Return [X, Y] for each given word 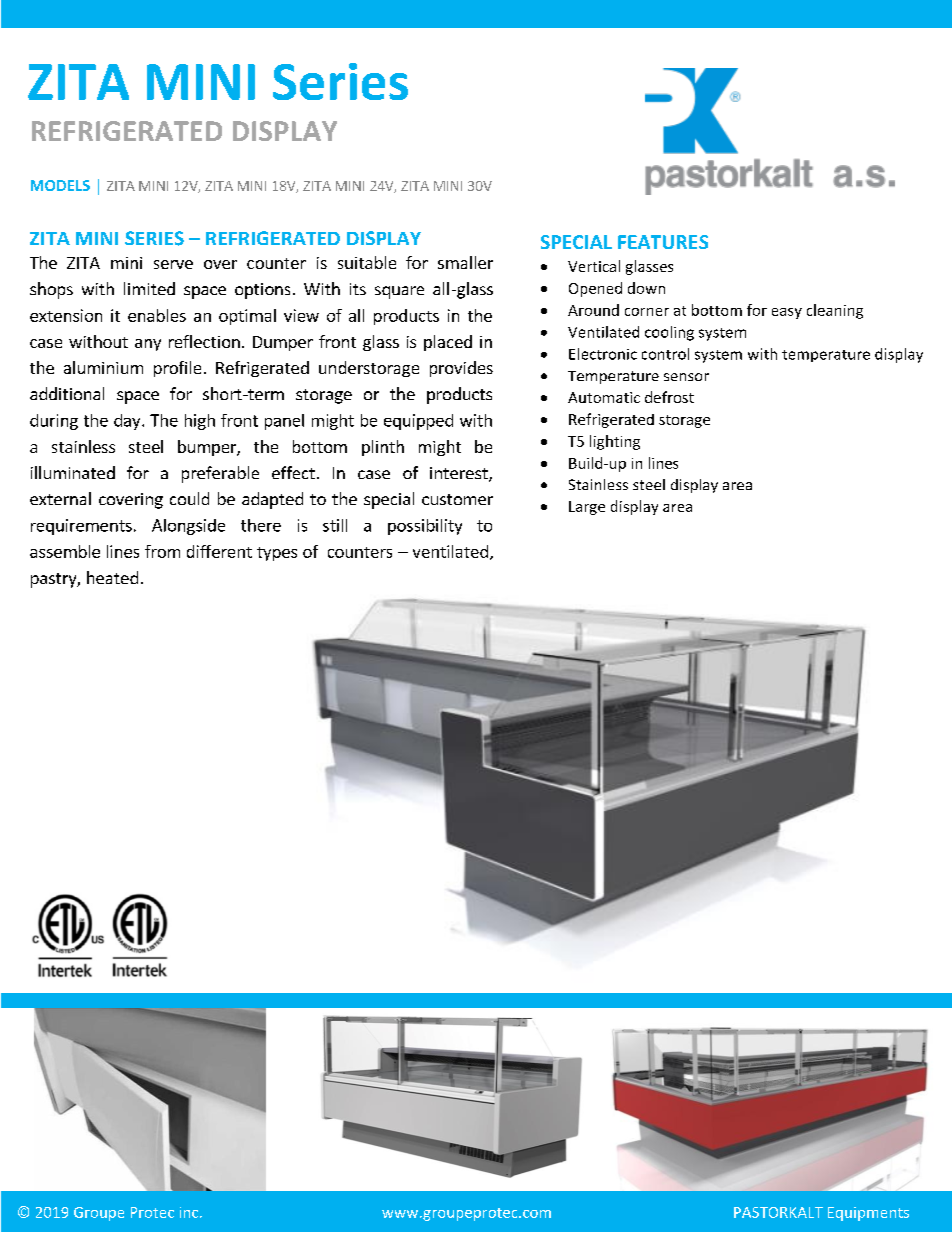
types [277, 554]
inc [190, 1212]
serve [173, 264]
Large [587, 508]
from [162, 551]
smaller [465, 262]
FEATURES [663, 242]
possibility [425, 527]
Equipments [868, 1214]
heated [112, 577]
